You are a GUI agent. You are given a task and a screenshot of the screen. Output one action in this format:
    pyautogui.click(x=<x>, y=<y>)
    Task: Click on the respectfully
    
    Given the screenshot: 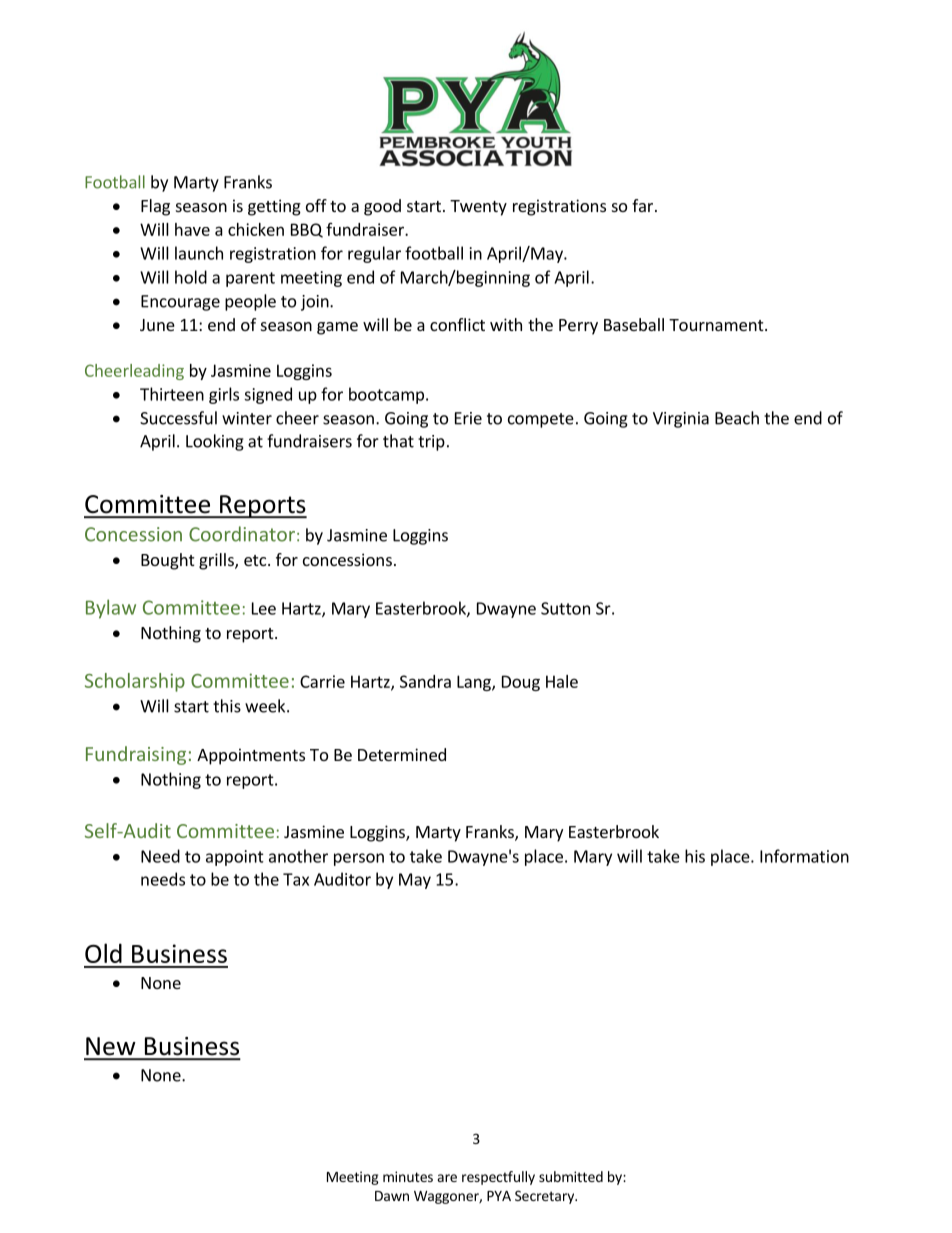 What is the action you would take?
    pyautogui.click(x=498, y=1178)
